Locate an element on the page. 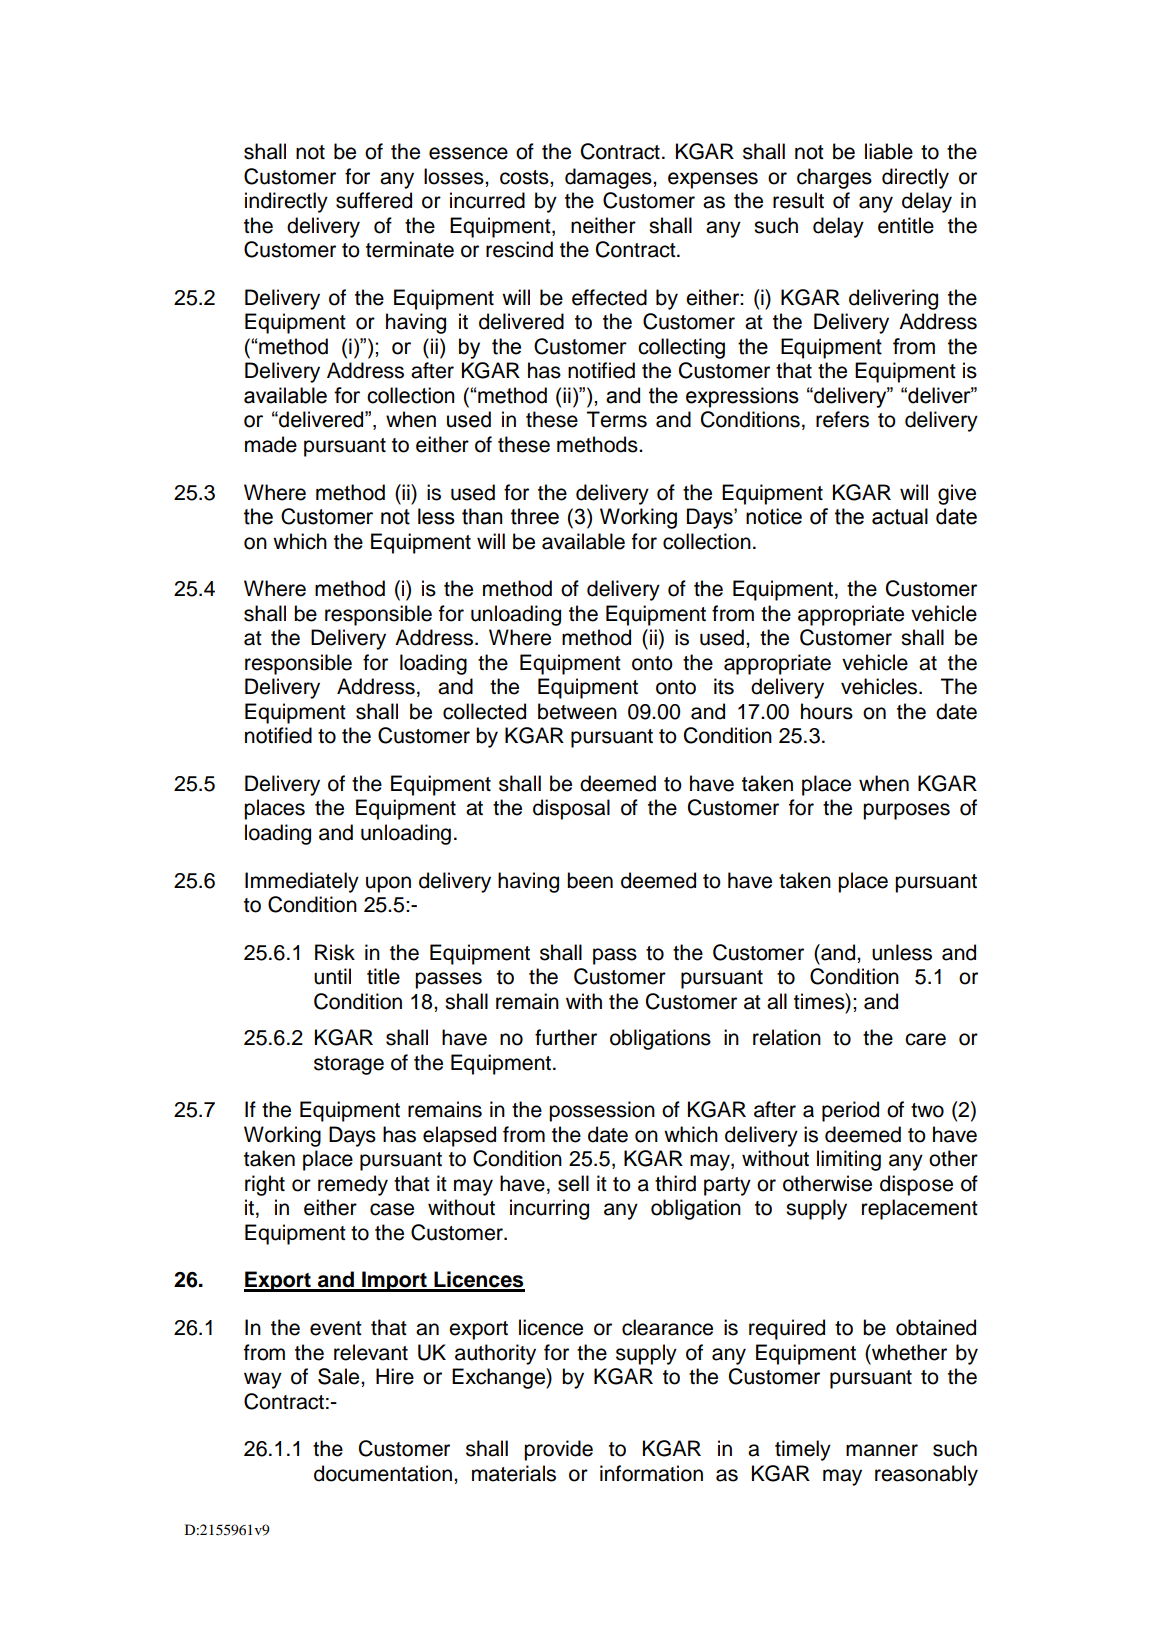  purposes is located at coordinates (906, 811).
